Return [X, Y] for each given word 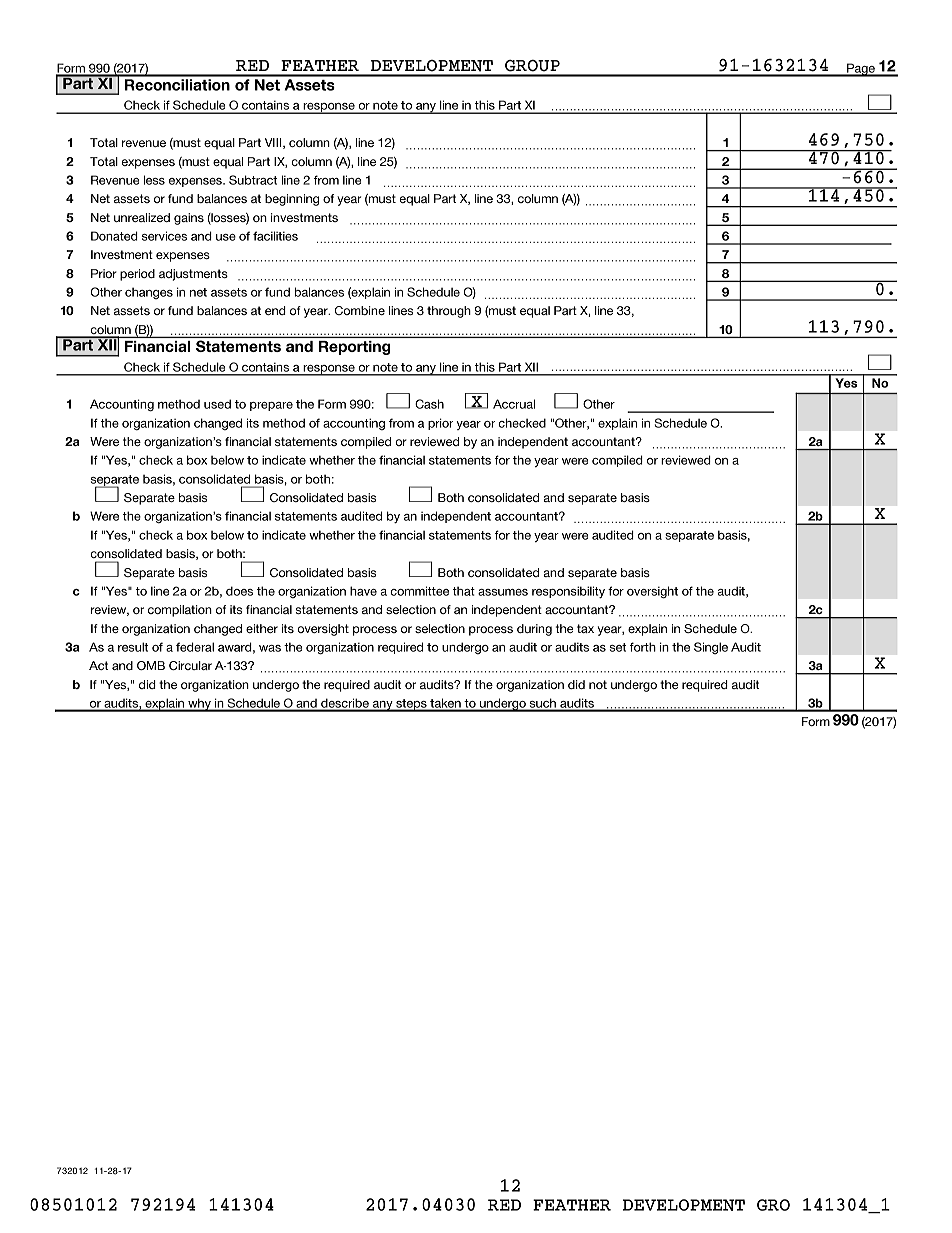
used [217, 404]
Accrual [514, 404]
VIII [274, 143]
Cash [429, 404]
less [154, 180]
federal [195, 647]
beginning [292, 200]
